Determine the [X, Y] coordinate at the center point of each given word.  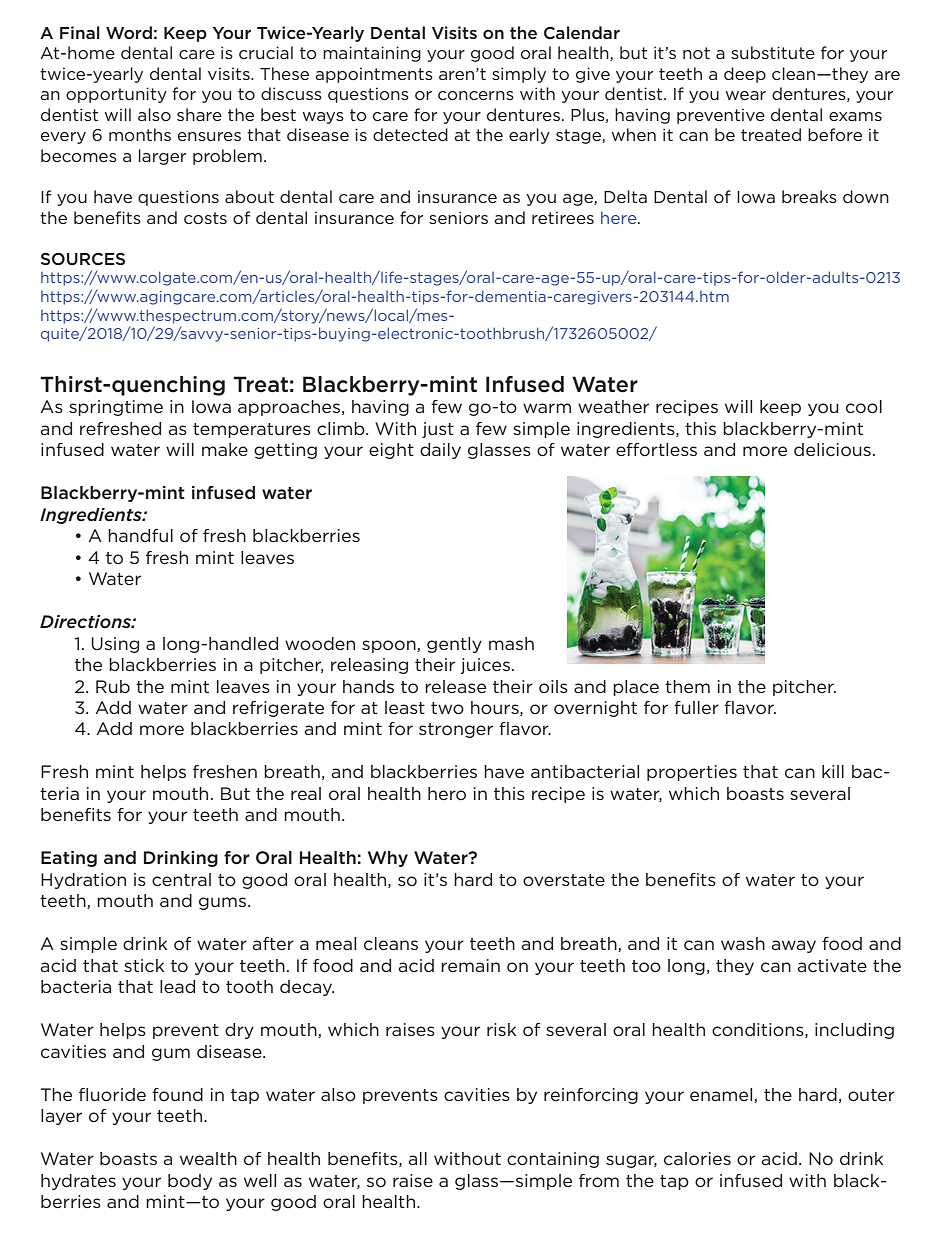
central [181, 879]
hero [447, 793]
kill [833, 771]
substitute [773, 52]
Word [129, 32]
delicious [832, 449]
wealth [208, 1158]
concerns [476, 95]
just [438, 430]
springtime [116, 408]
